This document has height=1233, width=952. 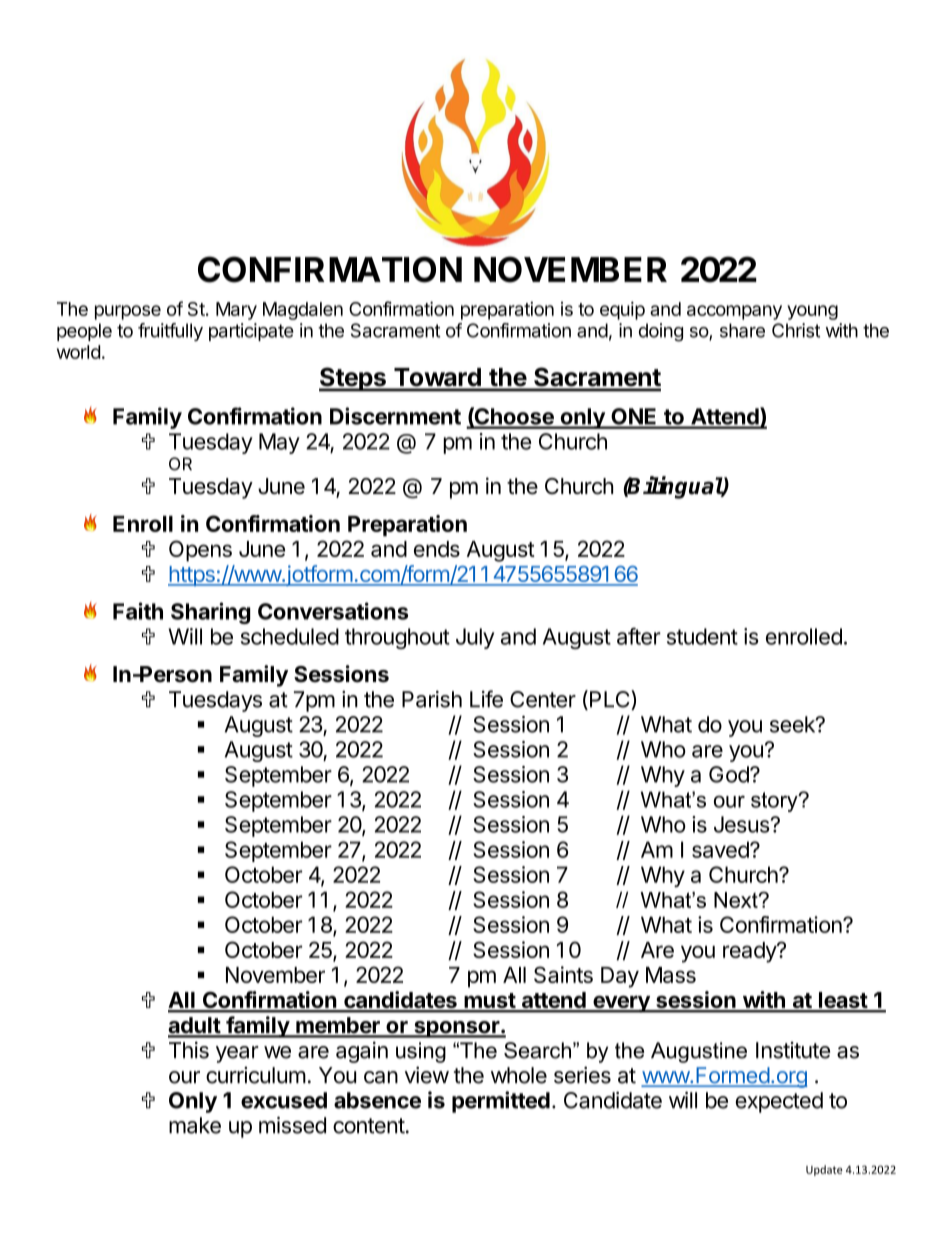 I want to click on Life, so click(x=486, y=699).
